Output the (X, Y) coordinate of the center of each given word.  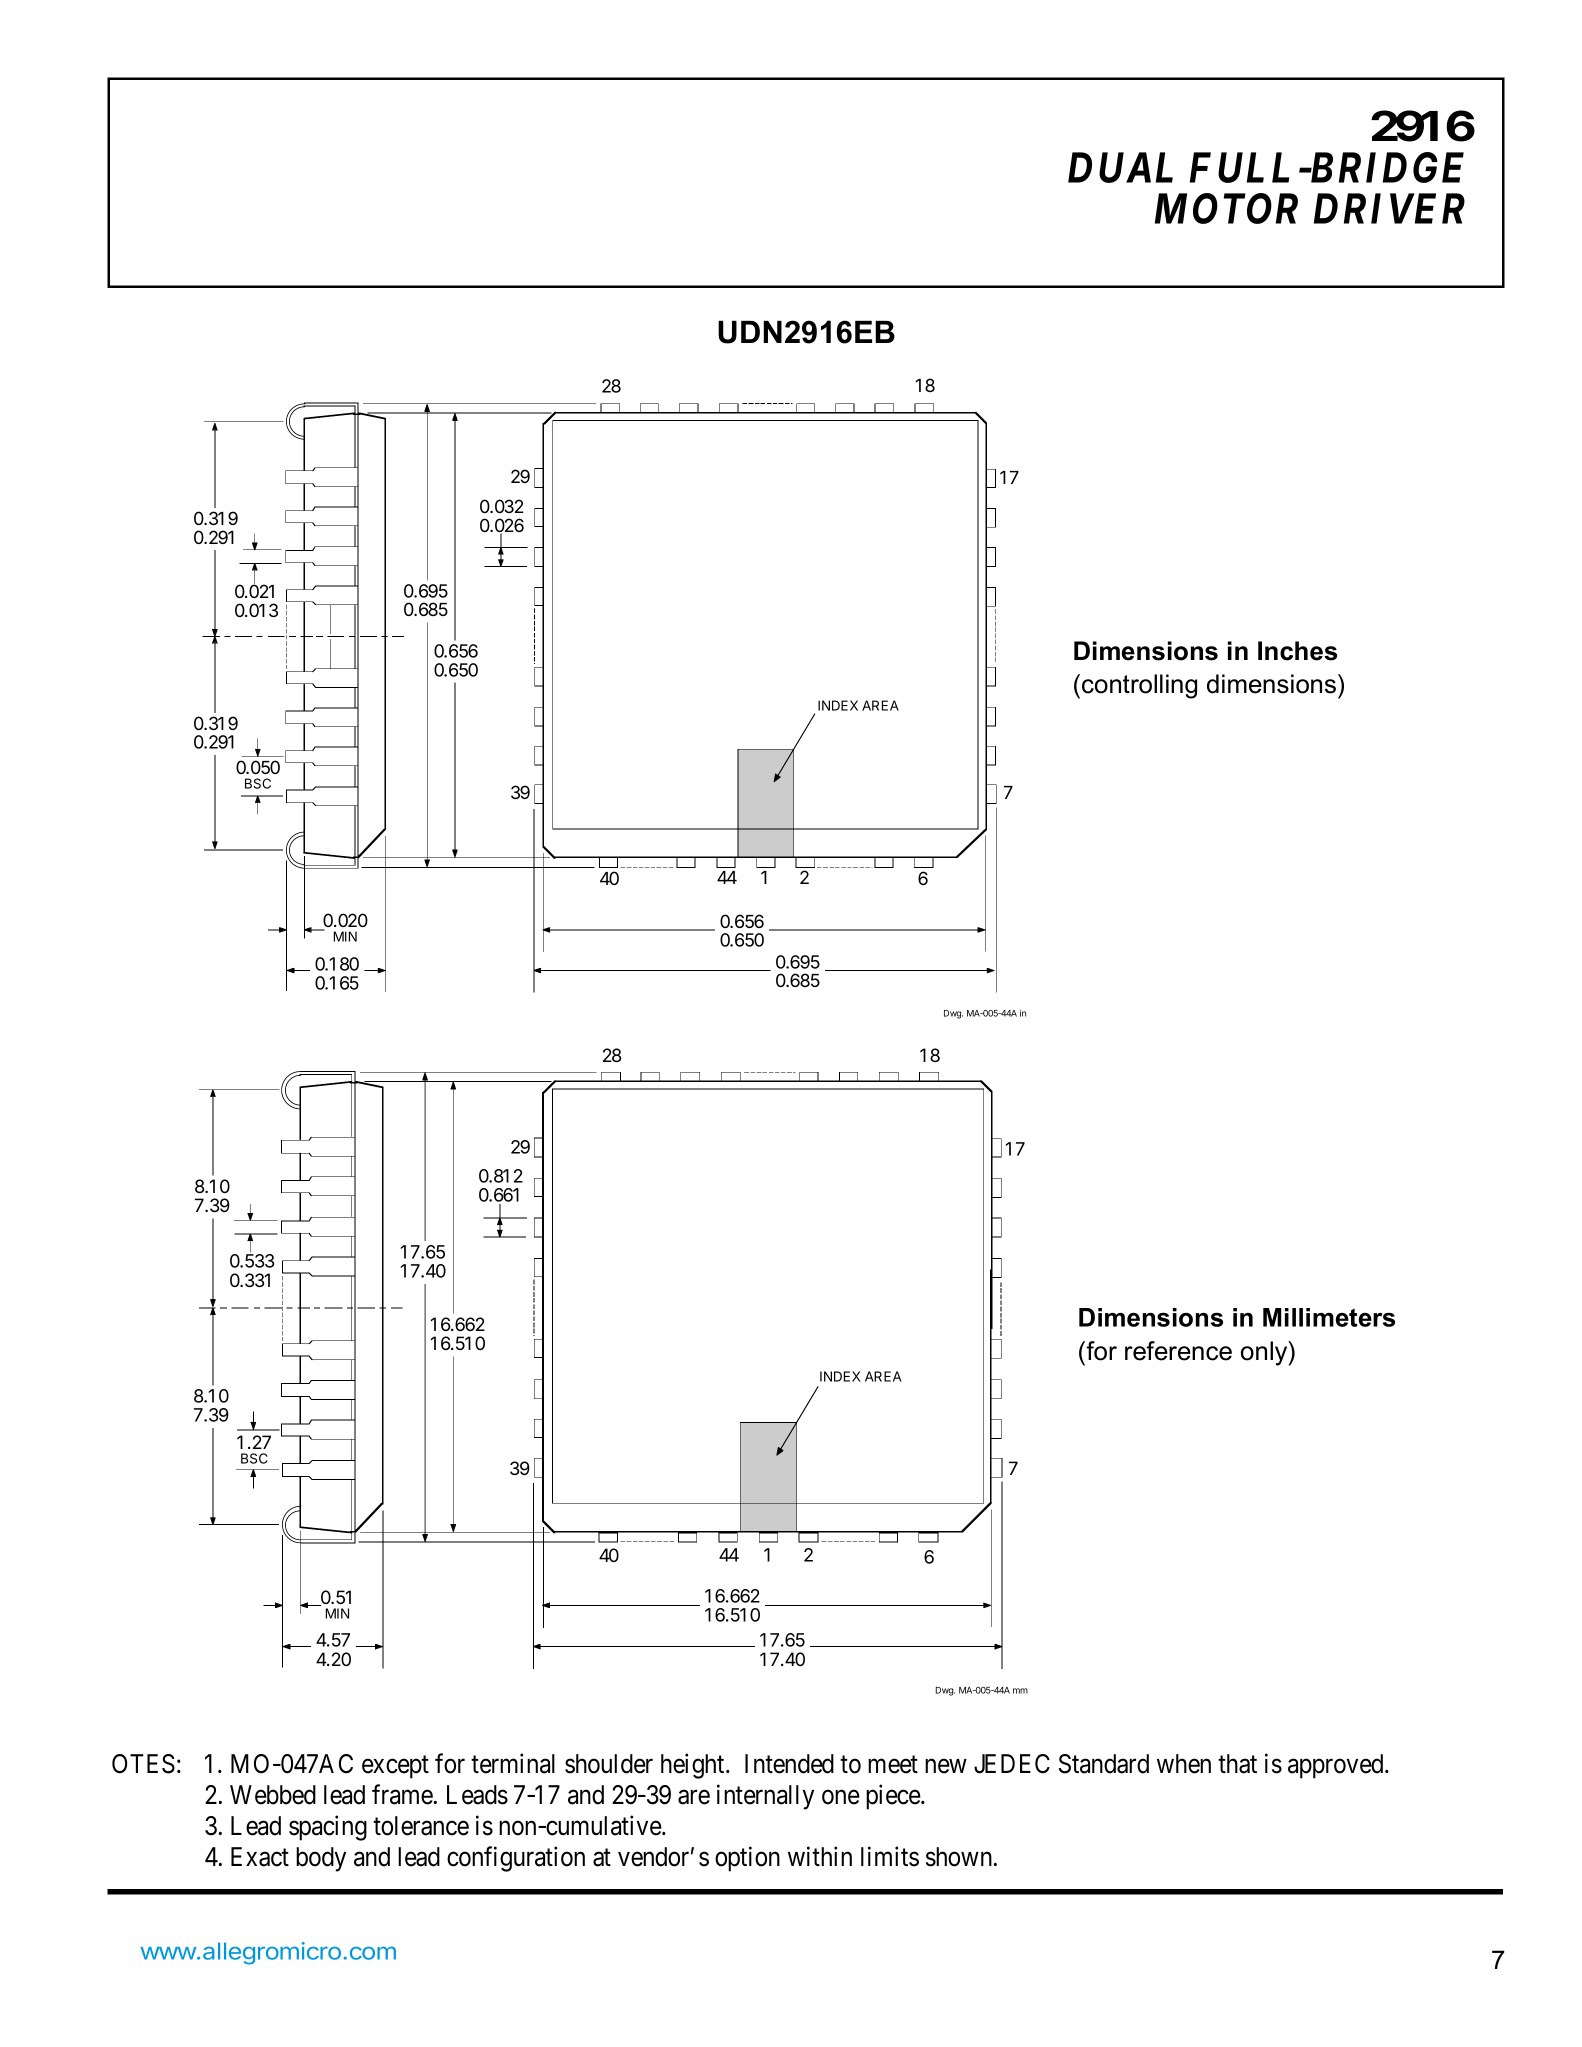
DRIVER (1389, 209)
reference (1178, 1351)
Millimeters (1329, 1317)
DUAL (1120, 167)
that (1237, 1764)
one (841, 1797)
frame (402, 1794)
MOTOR (1226, 208)
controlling (1139, 686)
